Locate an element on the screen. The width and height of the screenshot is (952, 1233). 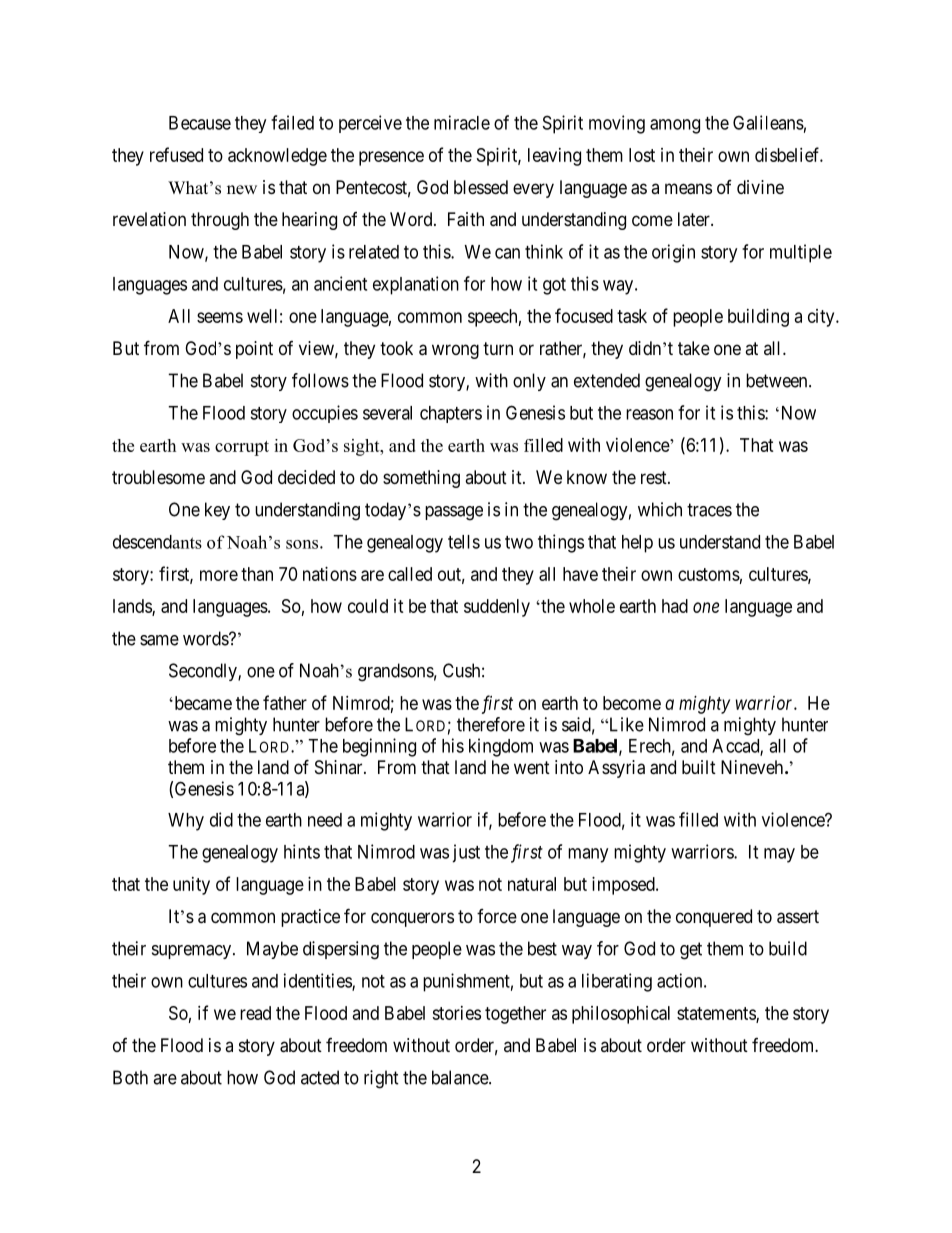
had is located at coordinates (675, 606).
